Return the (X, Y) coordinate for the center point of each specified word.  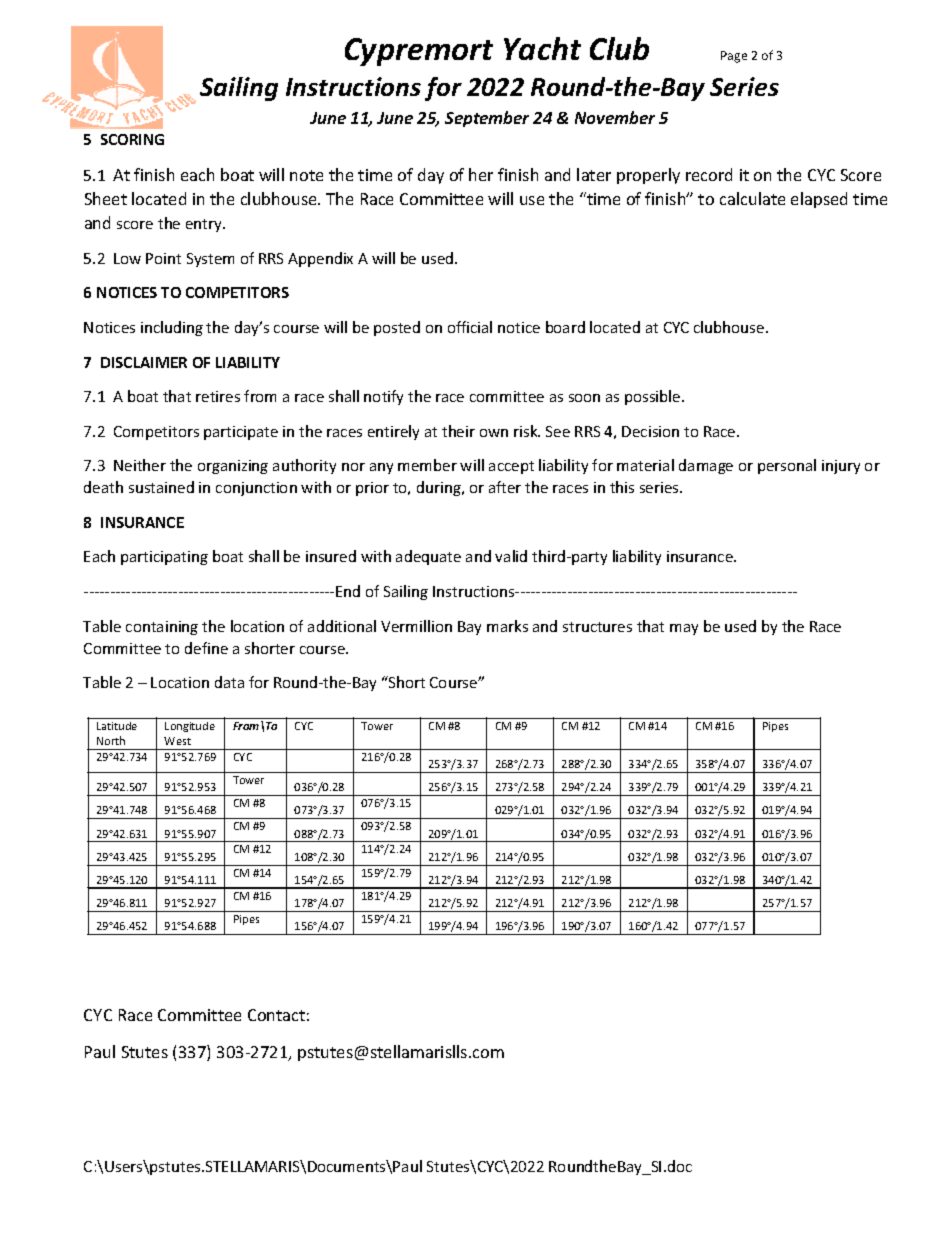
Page (734, 57)
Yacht (542, 48)
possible (654, 397)
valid (511, 556)
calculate (752, 198)
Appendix (320, 259)
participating (164, 558)
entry (205, 225)
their (458, 431)
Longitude (190, 727)
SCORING (132, 139)
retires (218, 396)
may (684, 629)
